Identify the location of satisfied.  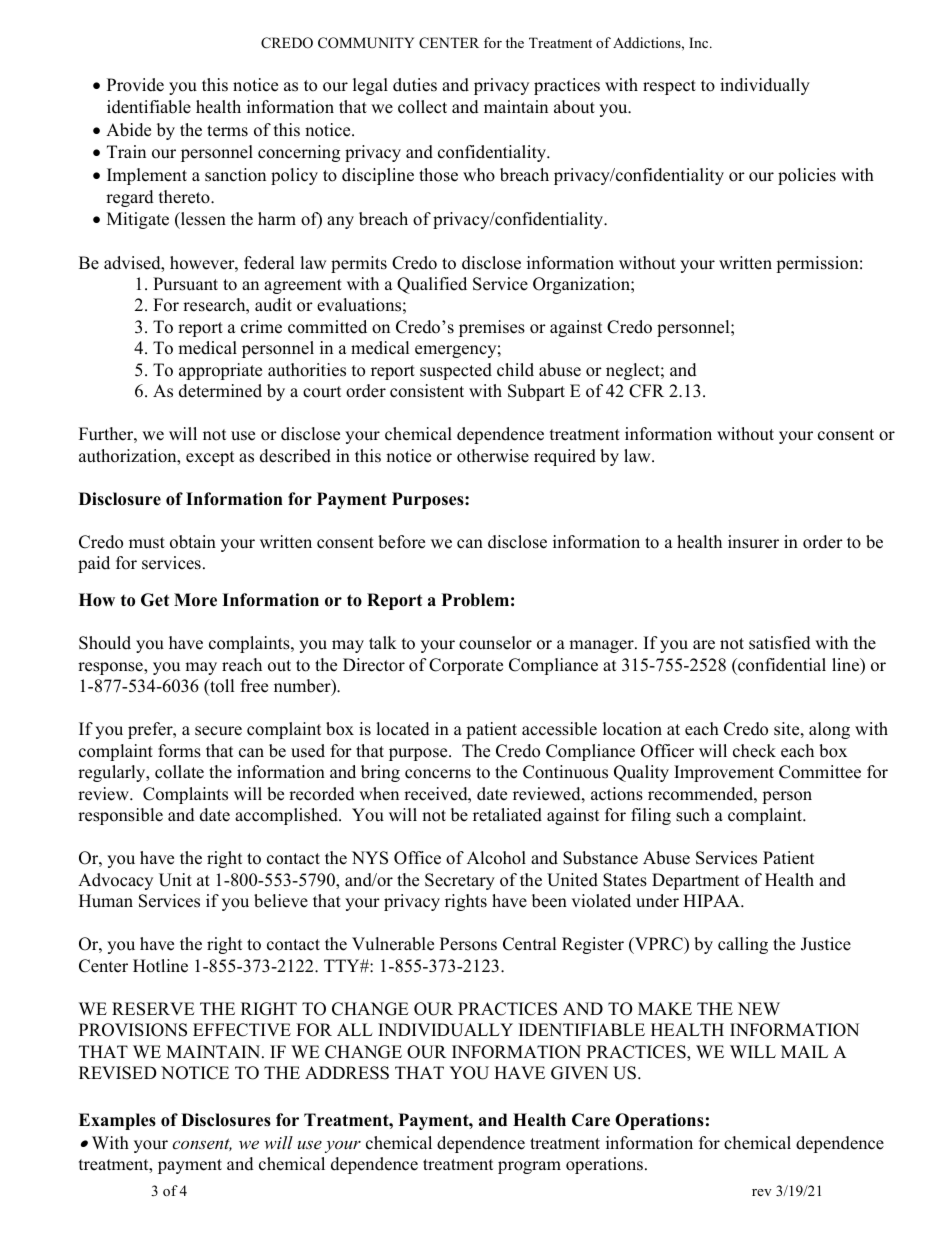
(780, 643).
